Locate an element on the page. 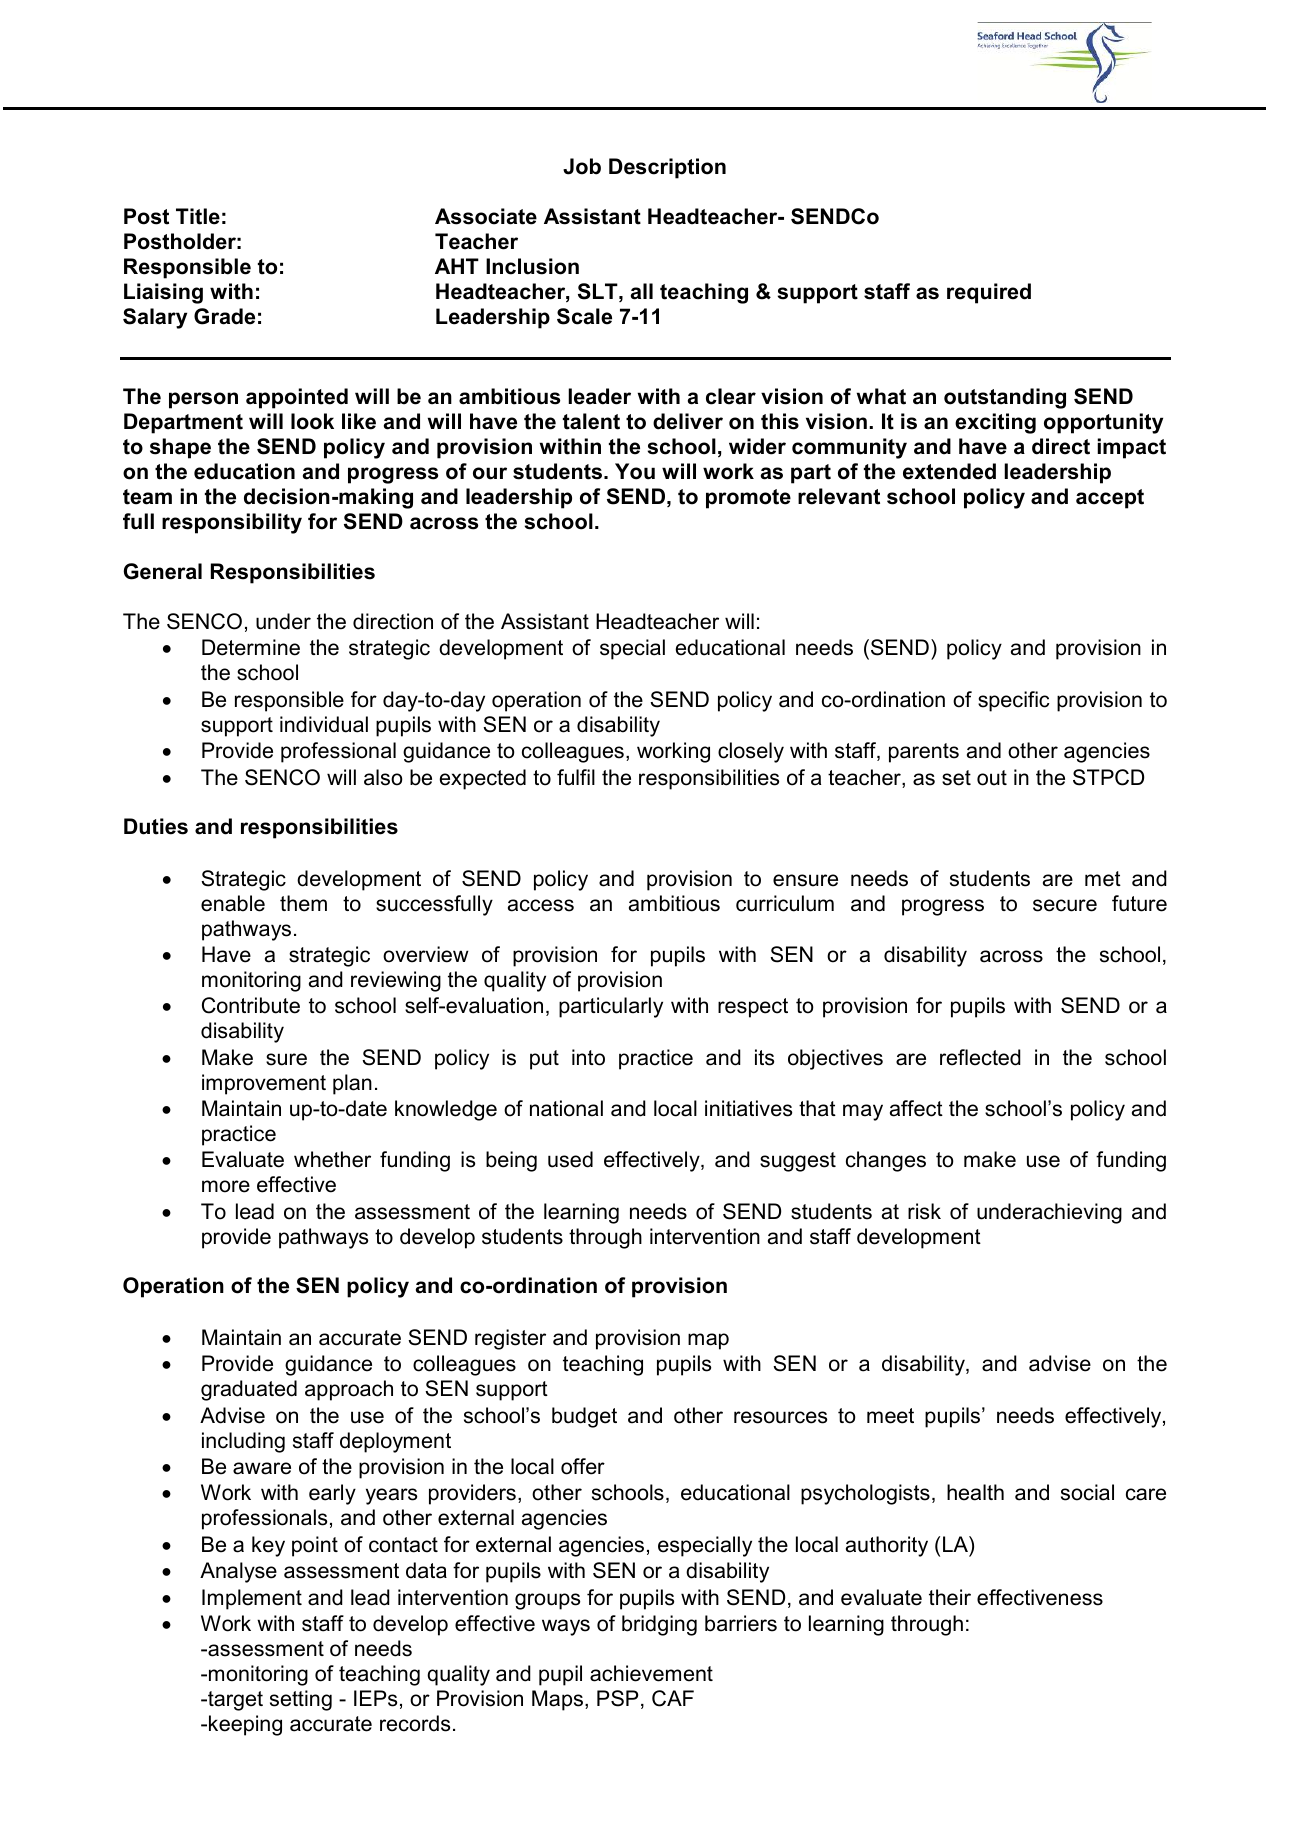 The width and height of the image is (1291, 1826). target is located at coordinates (234, 1701).
